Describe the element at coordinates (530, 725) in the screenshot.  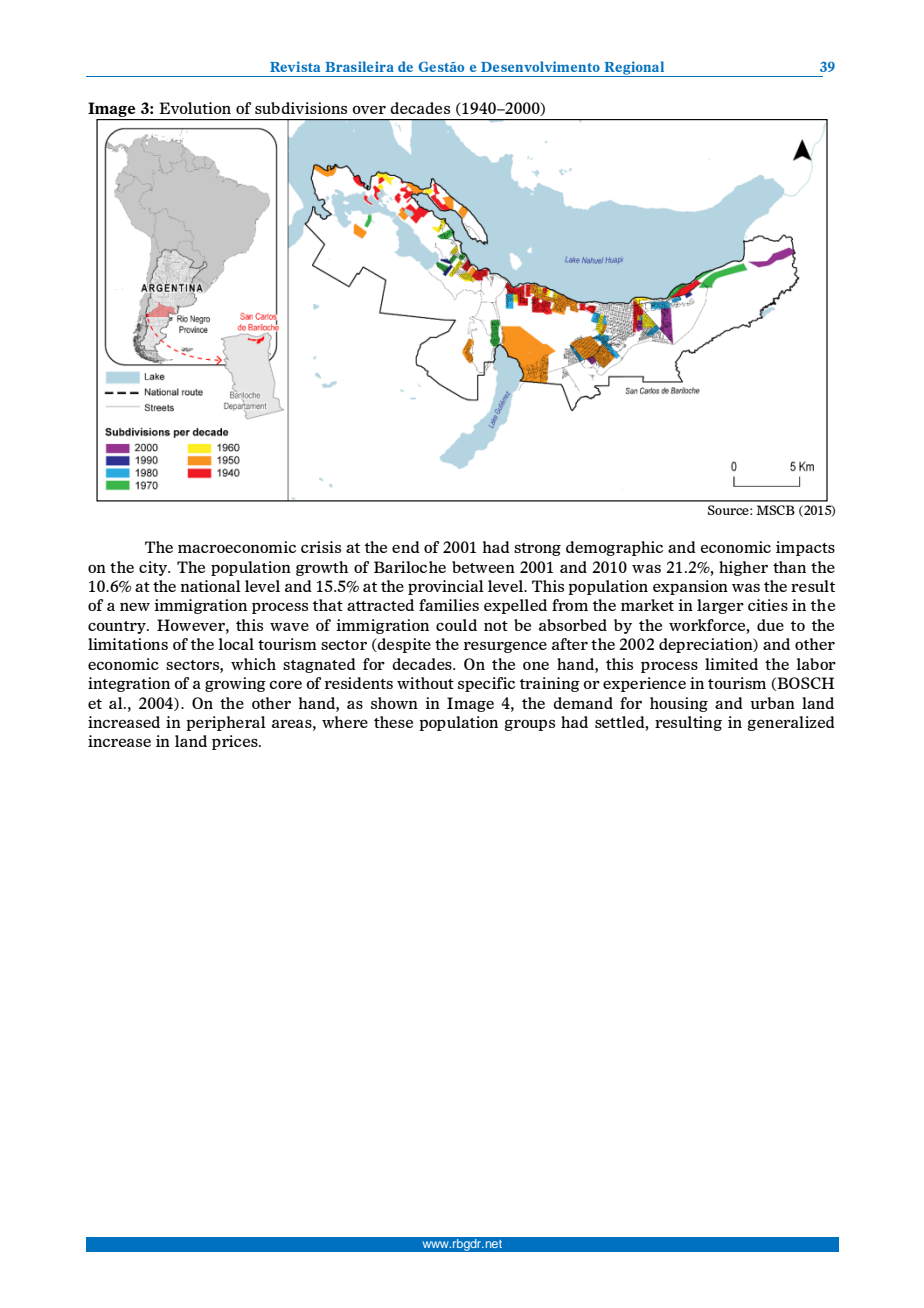
I see `groups` at that location.
